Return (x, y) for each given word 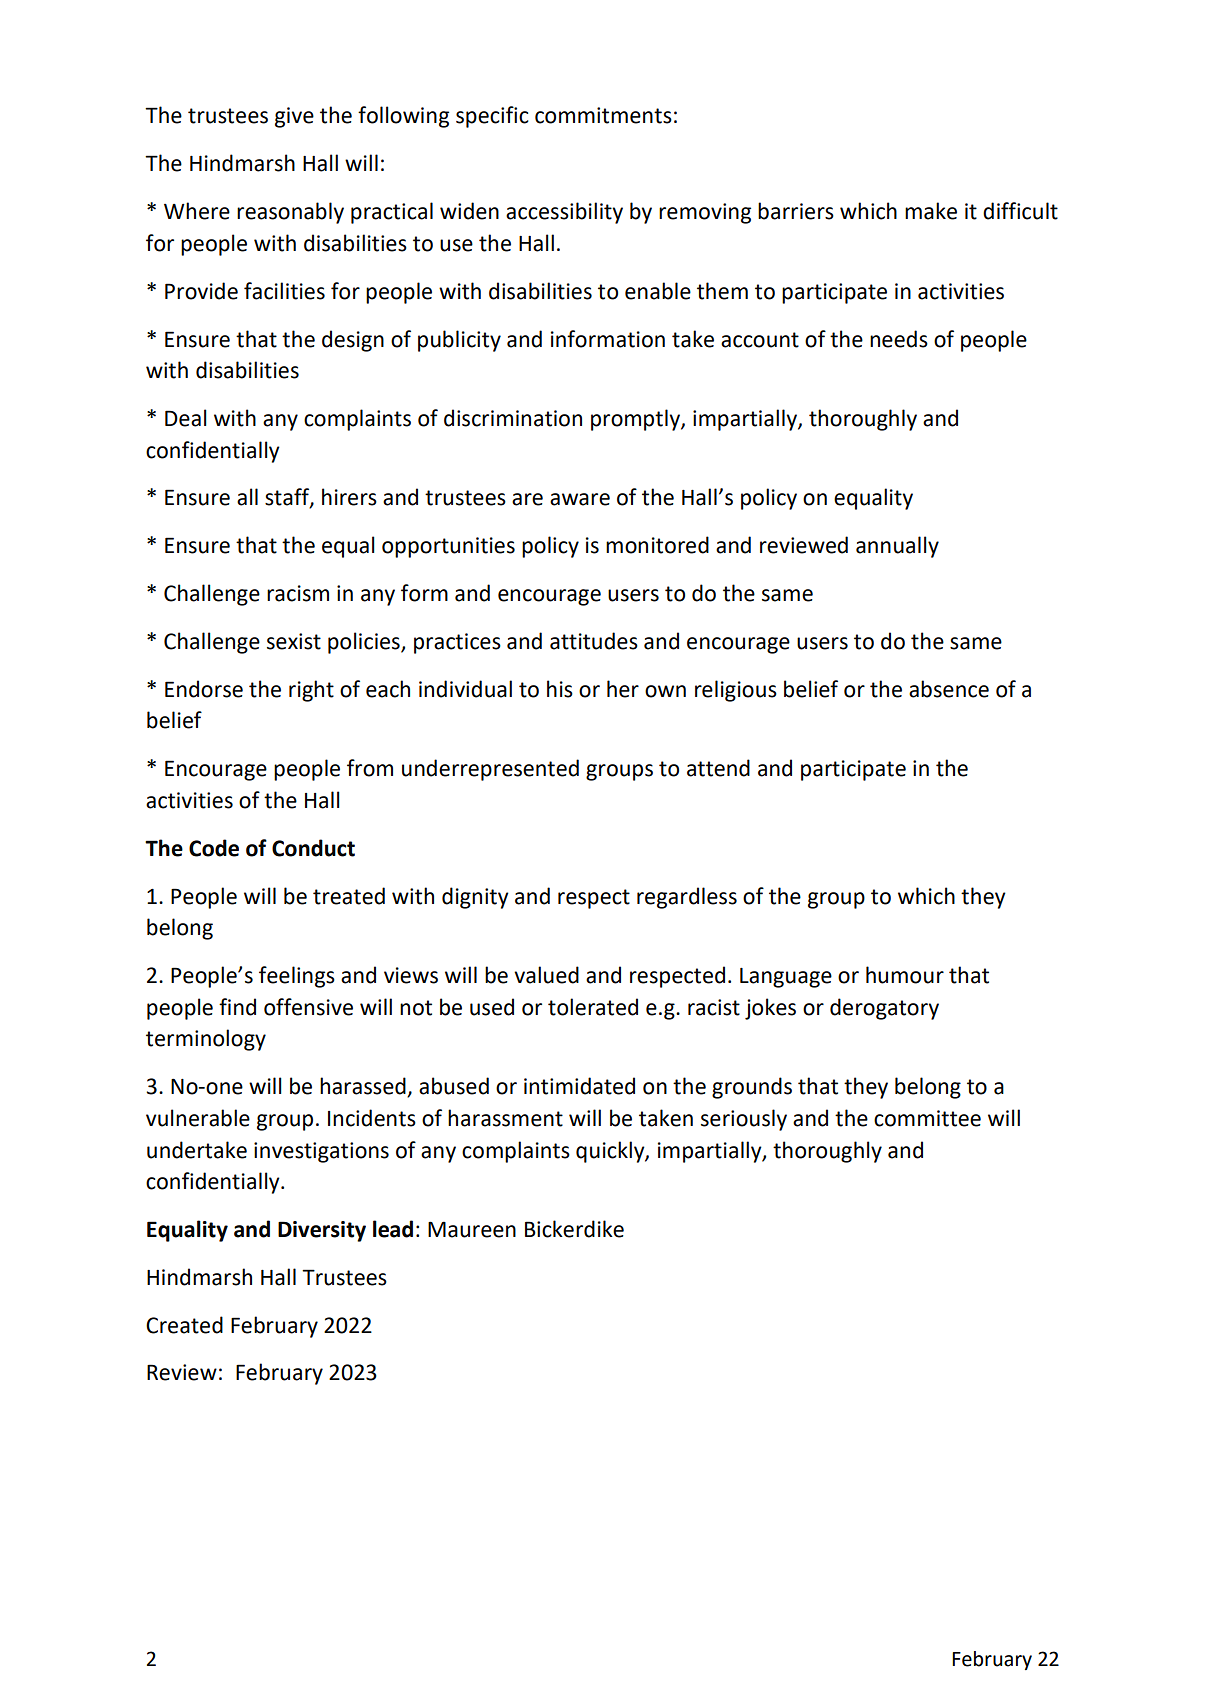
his (560, 689)
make (931, 211)
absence (949, 689)
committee (927, 1118)
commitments (603, 115)
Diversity (322, 1231)
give (294, 117)
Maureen (472, 1229)
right (311, 691)
